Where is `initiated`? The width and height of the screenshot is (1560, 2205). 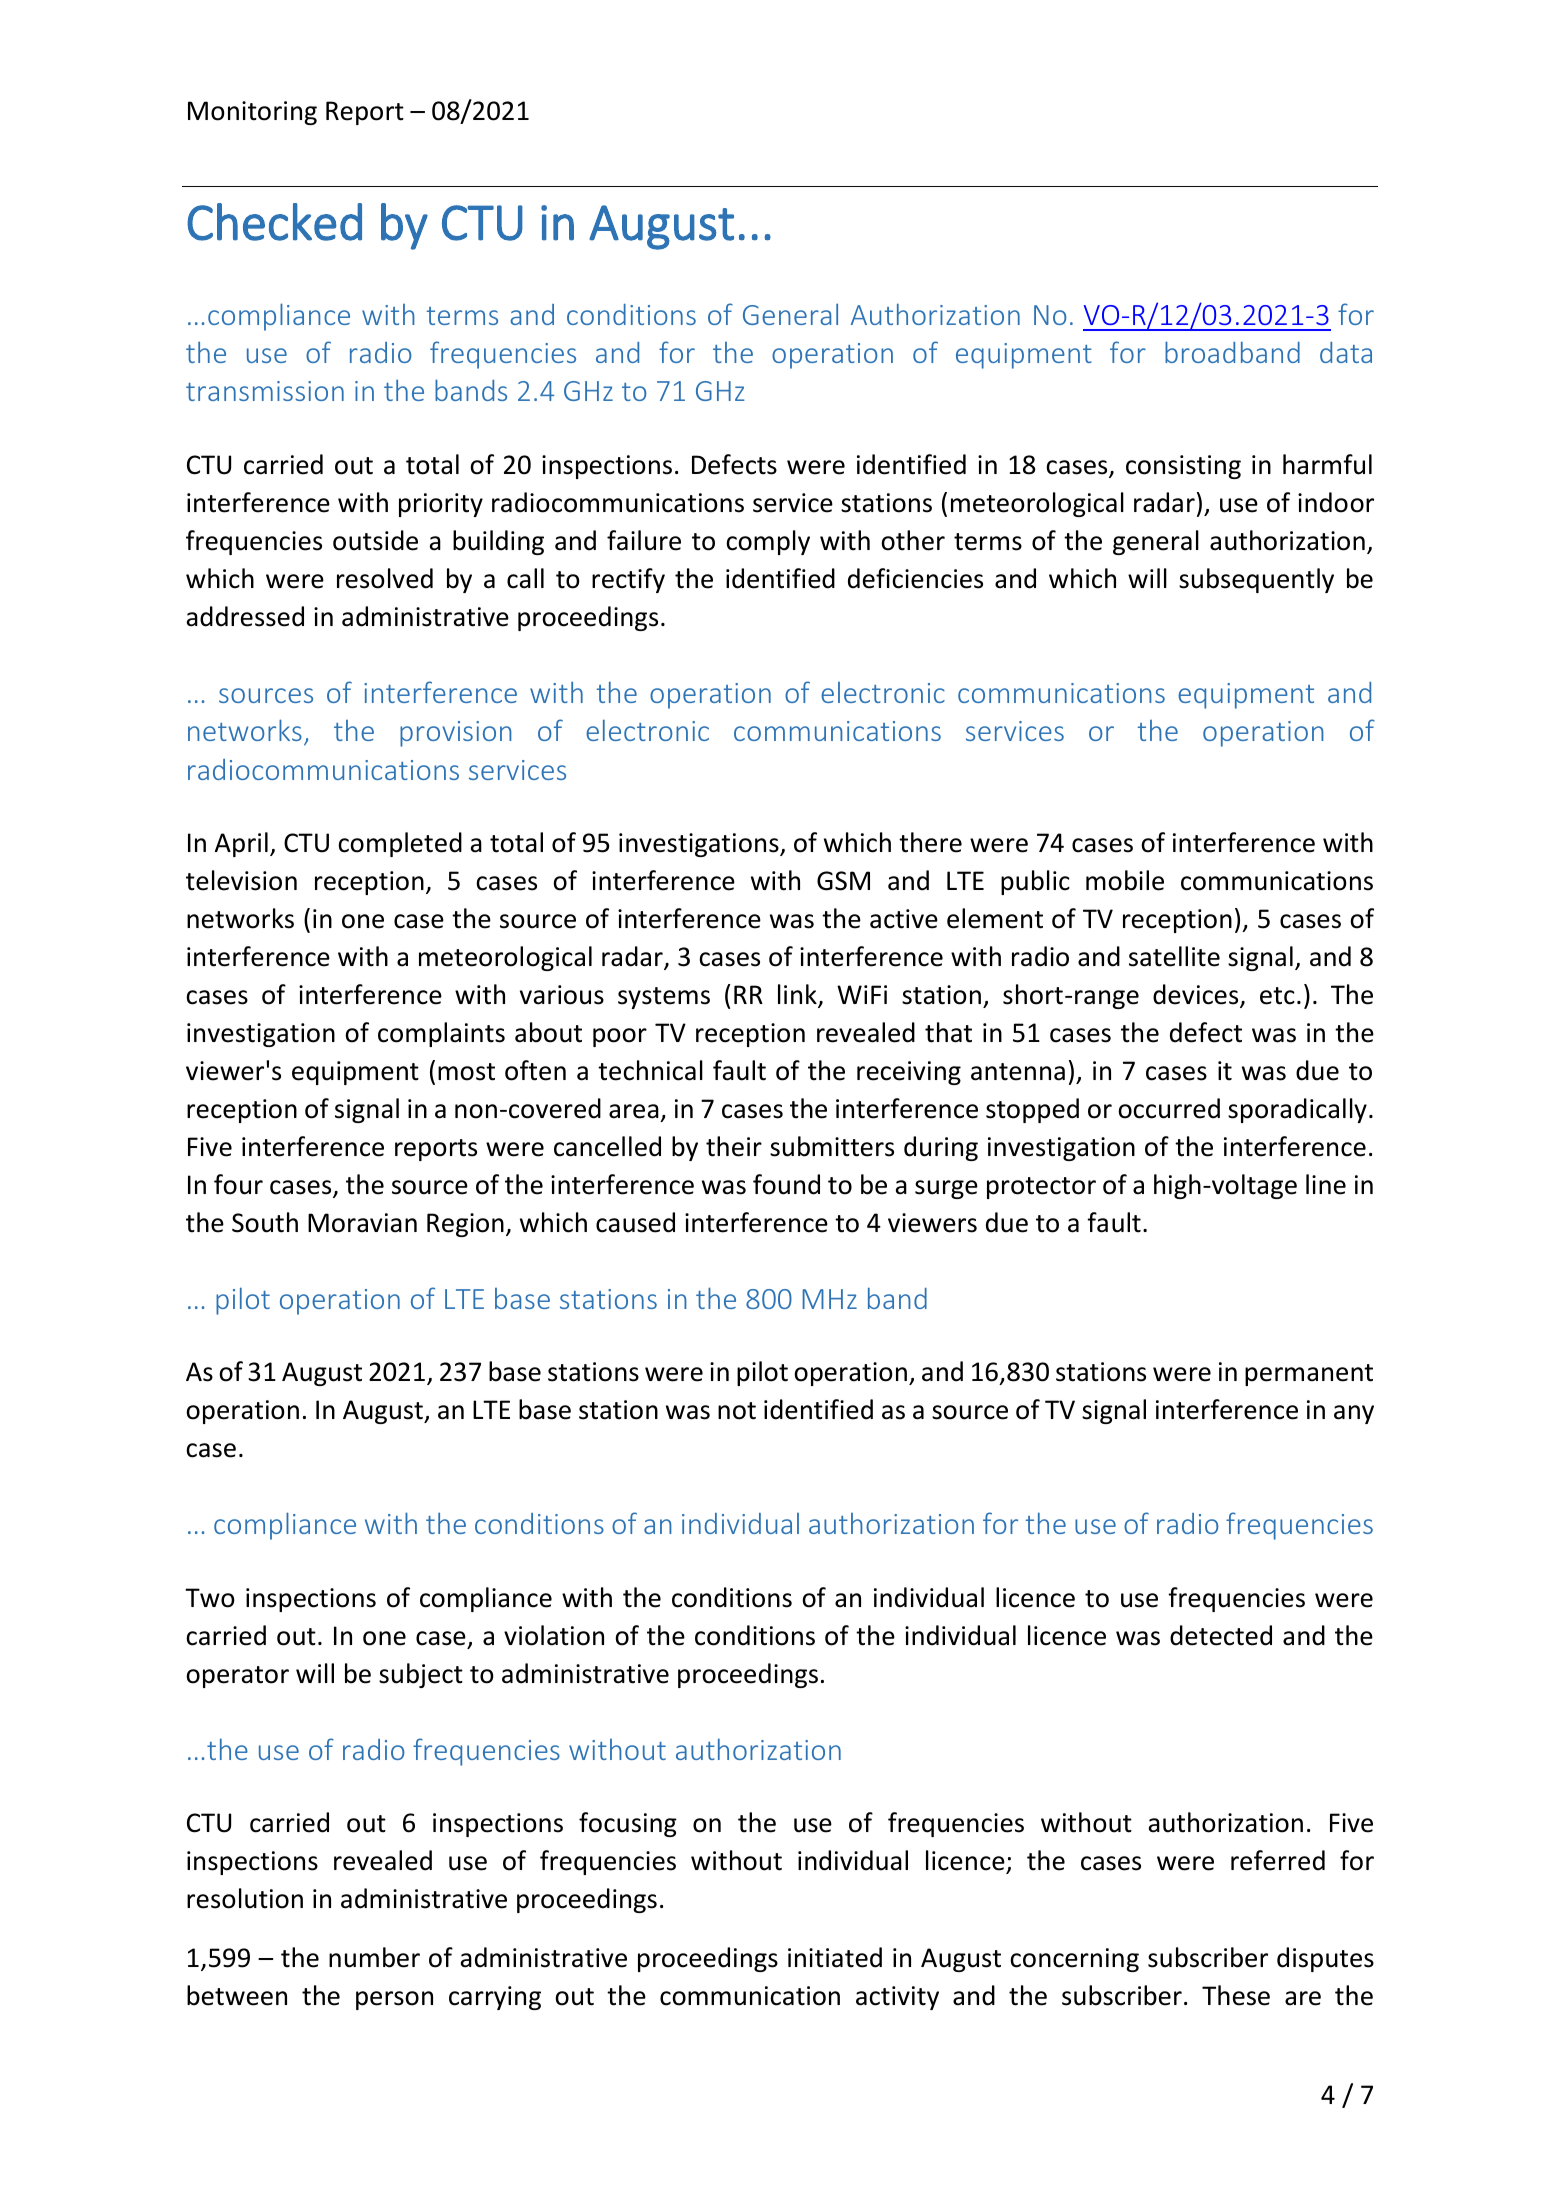
initiated is located at coordinates (835, 1957).
